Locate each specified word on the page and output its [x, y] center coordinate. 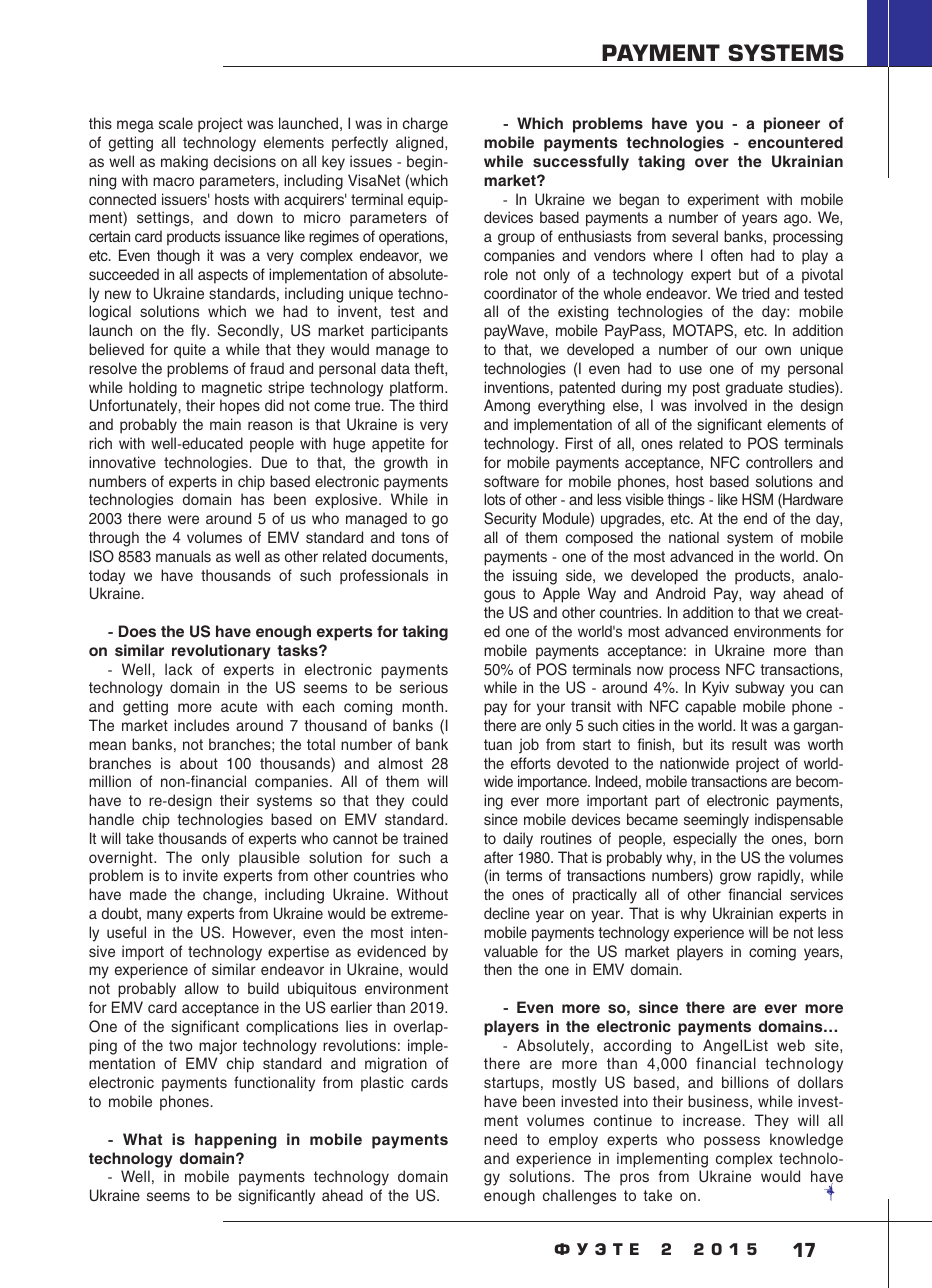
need [500, 1139]
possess [732, 1142]
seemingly [716, 821]
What [142, 1139]
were [183, 519]
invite [200, 875]
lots [494, 499]
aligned [421, 144]
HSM [757, 499]
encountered [795, 142]
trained [425, 838]
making [184, 163]
